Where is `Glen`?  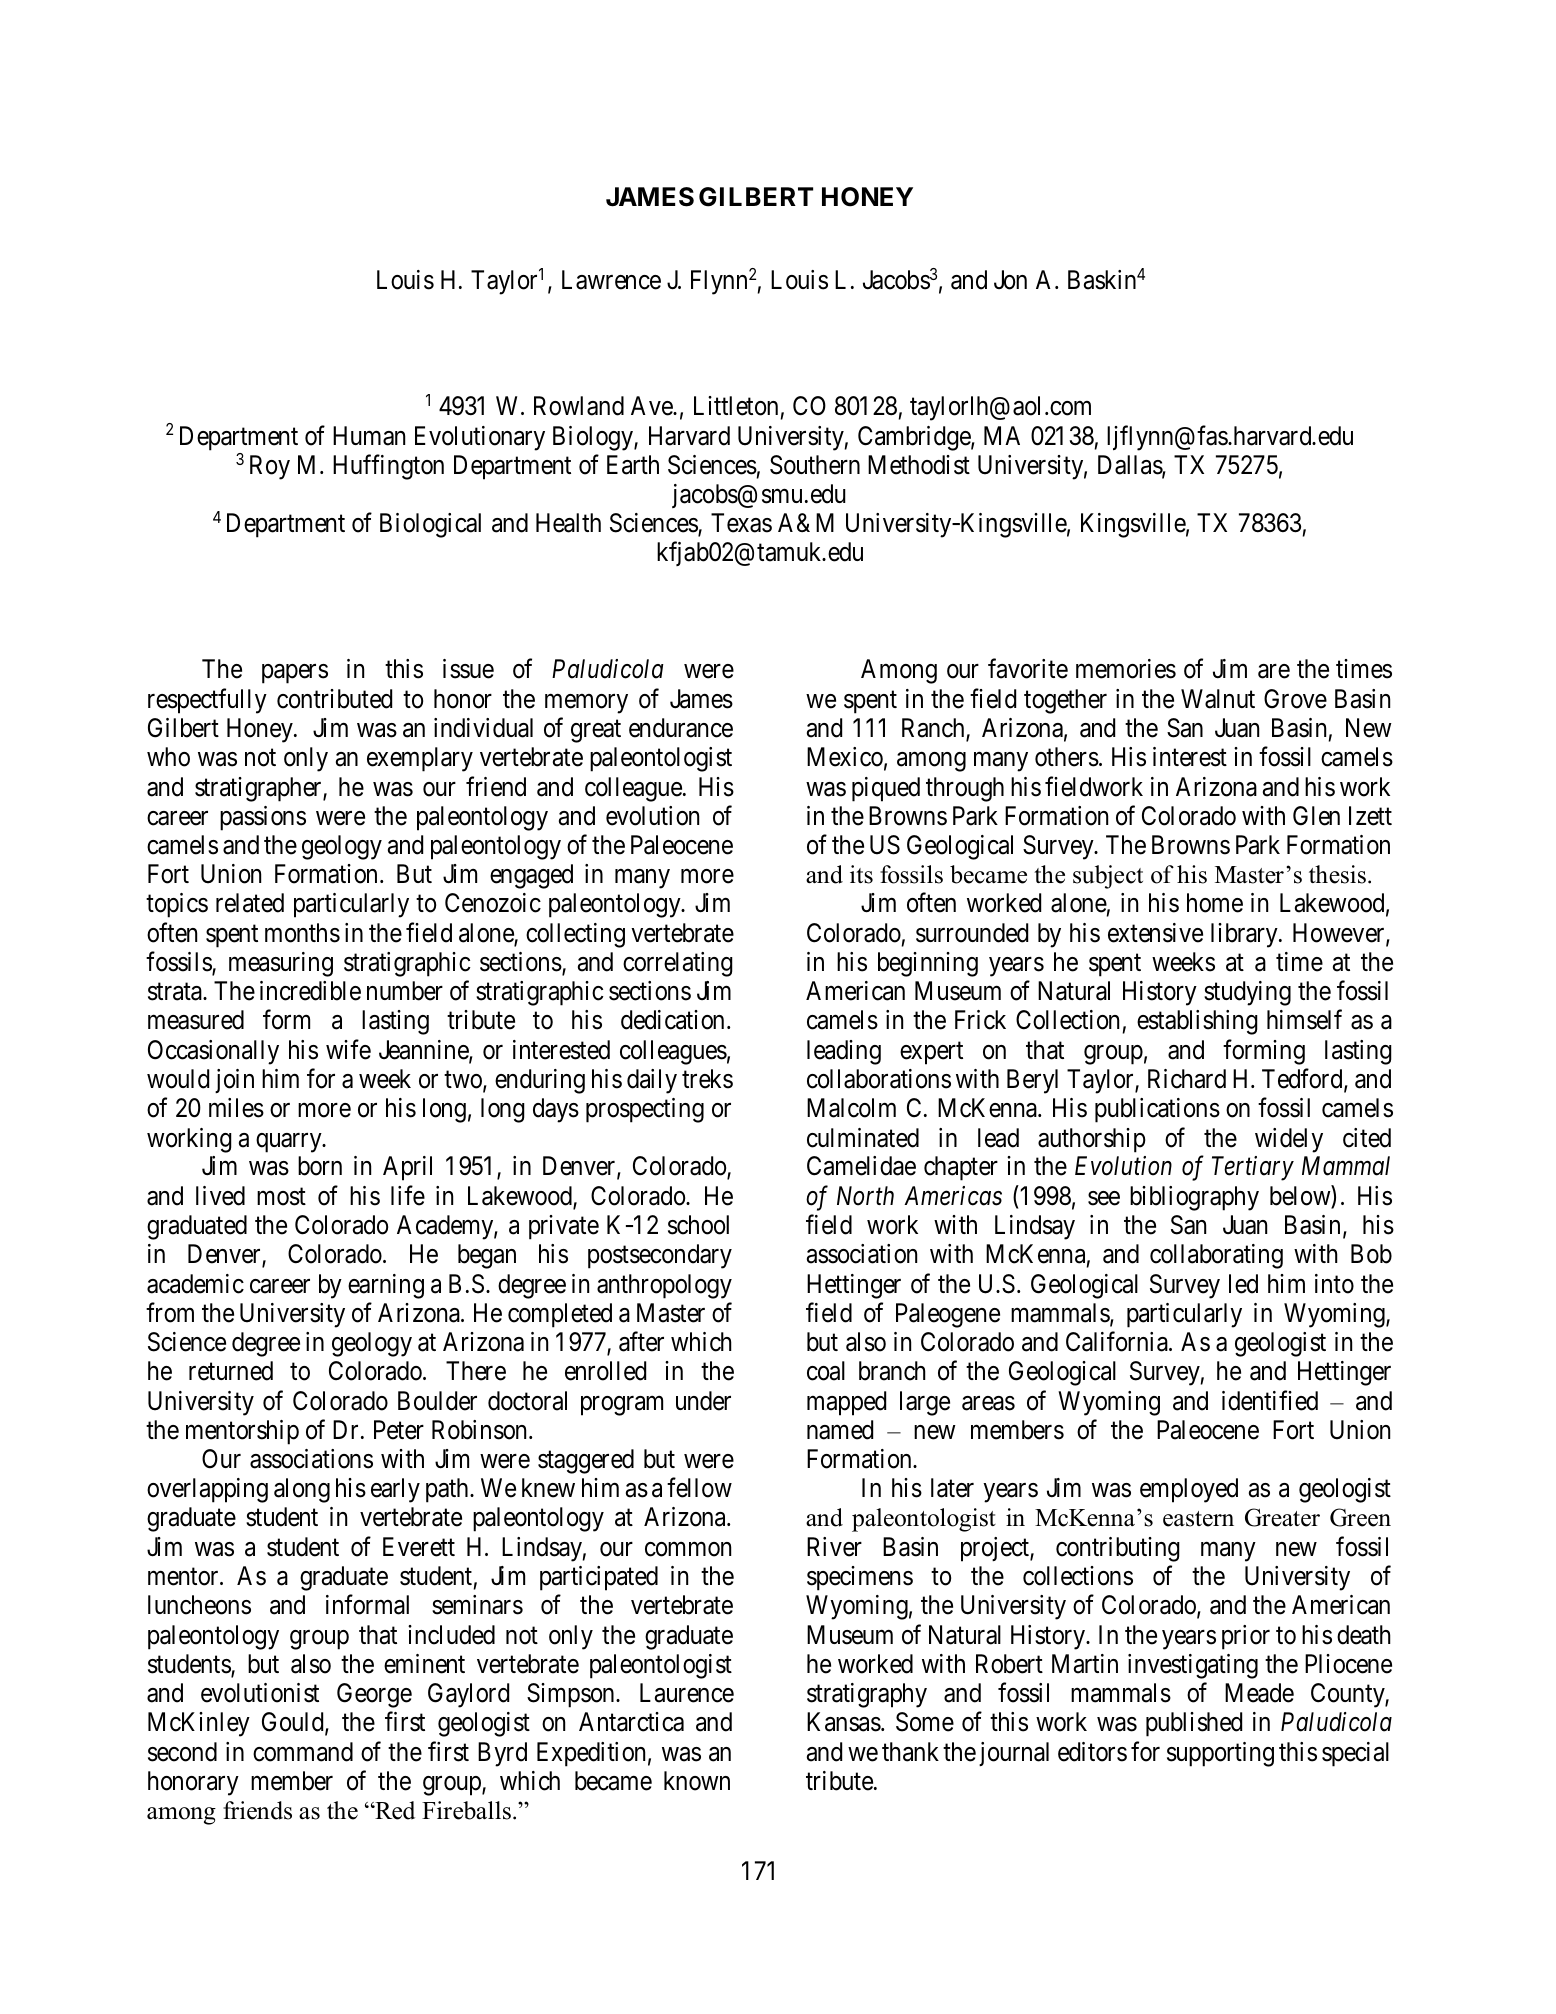
Glen is located at coordinates (1316, 816).
